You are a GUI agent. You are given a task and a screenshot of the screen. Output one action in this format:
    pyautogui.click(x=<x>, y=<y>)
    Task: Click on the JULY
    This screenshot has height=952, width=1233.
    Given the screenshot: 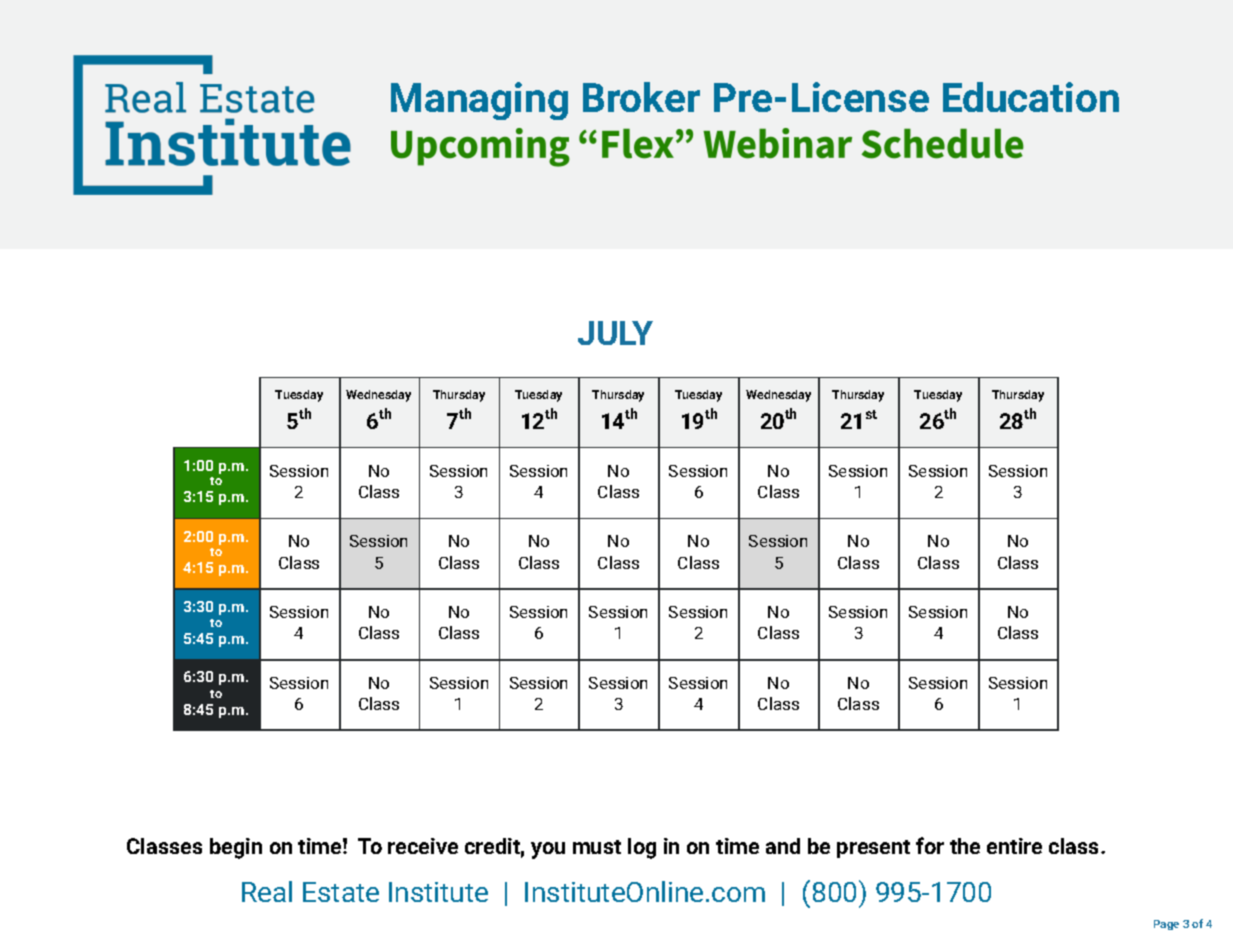 What is the action you would take?
    pyautogui.click(x=615, y=333)
